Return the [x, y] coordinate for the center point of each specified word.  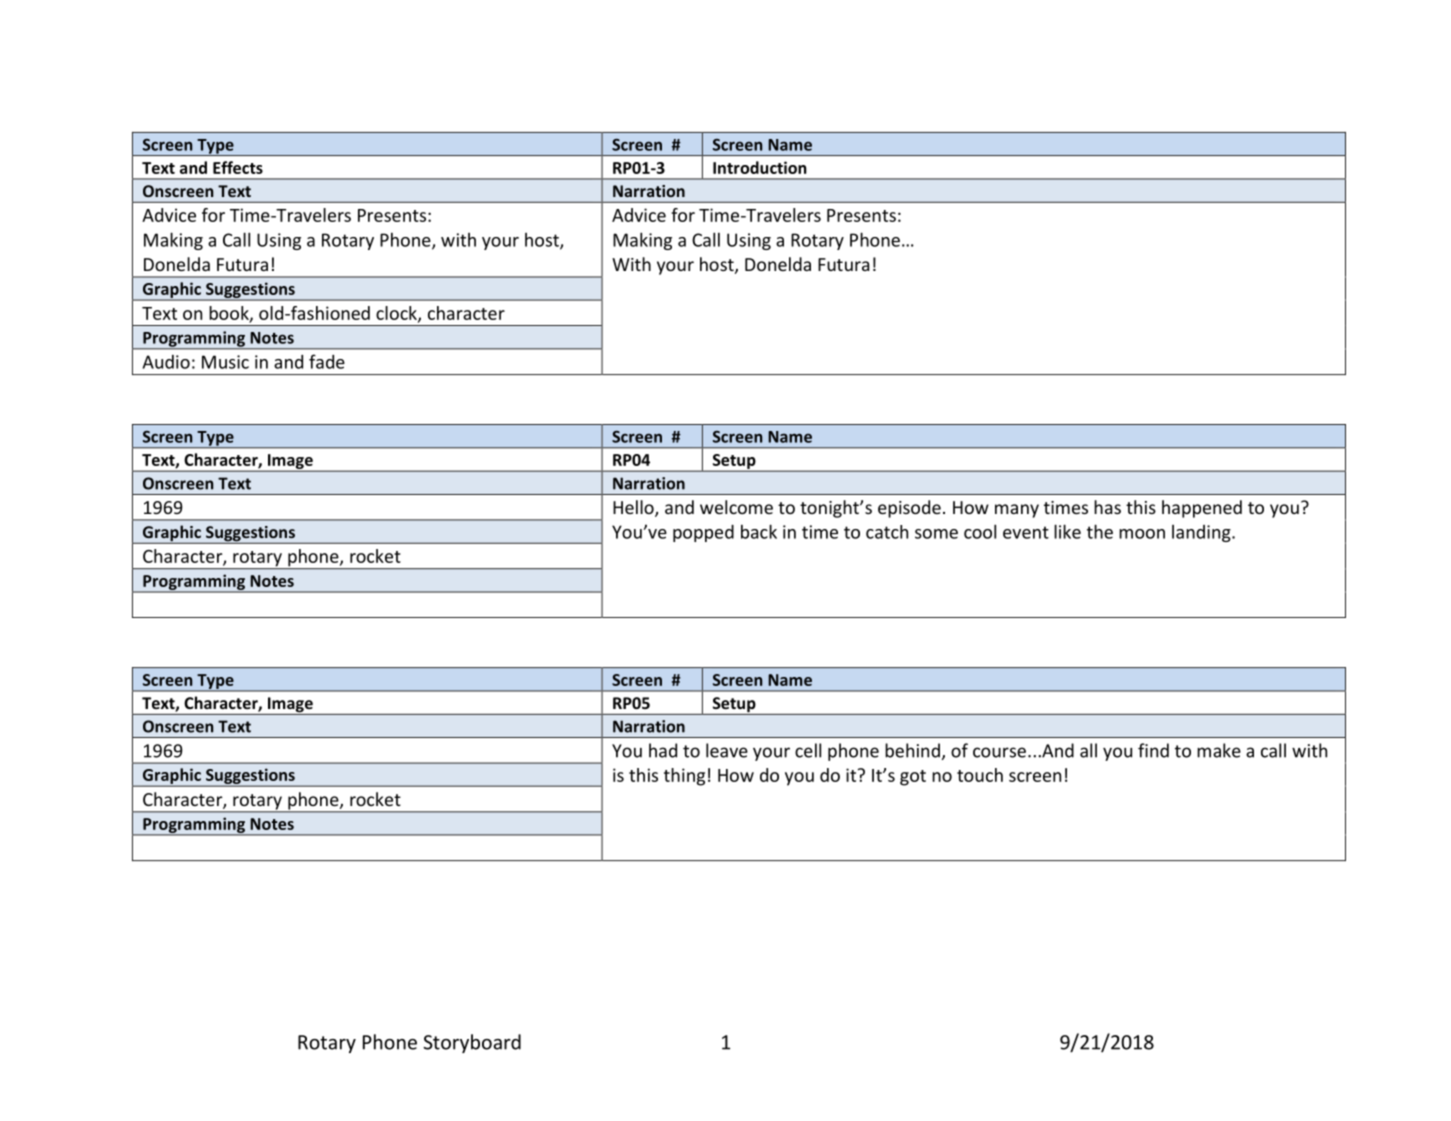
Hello [634, 508]
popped [703, 533]
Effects [238, 167]
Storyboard [472, 1043]
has [1107, 507]
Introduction [760, 167]
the [1100, 531]
